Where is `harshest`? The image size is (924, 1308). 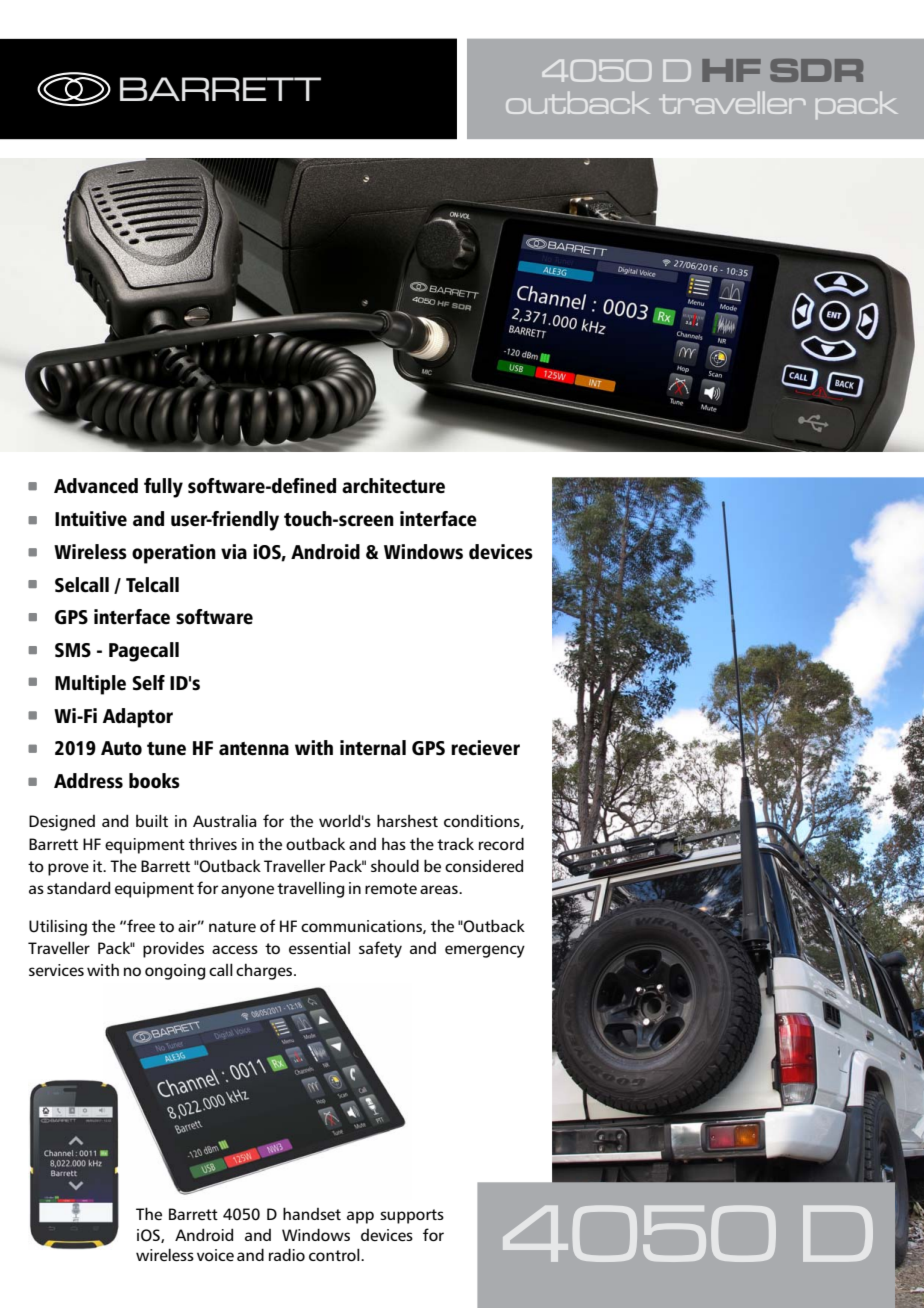 harshest is located at coordinates (407, 820).
